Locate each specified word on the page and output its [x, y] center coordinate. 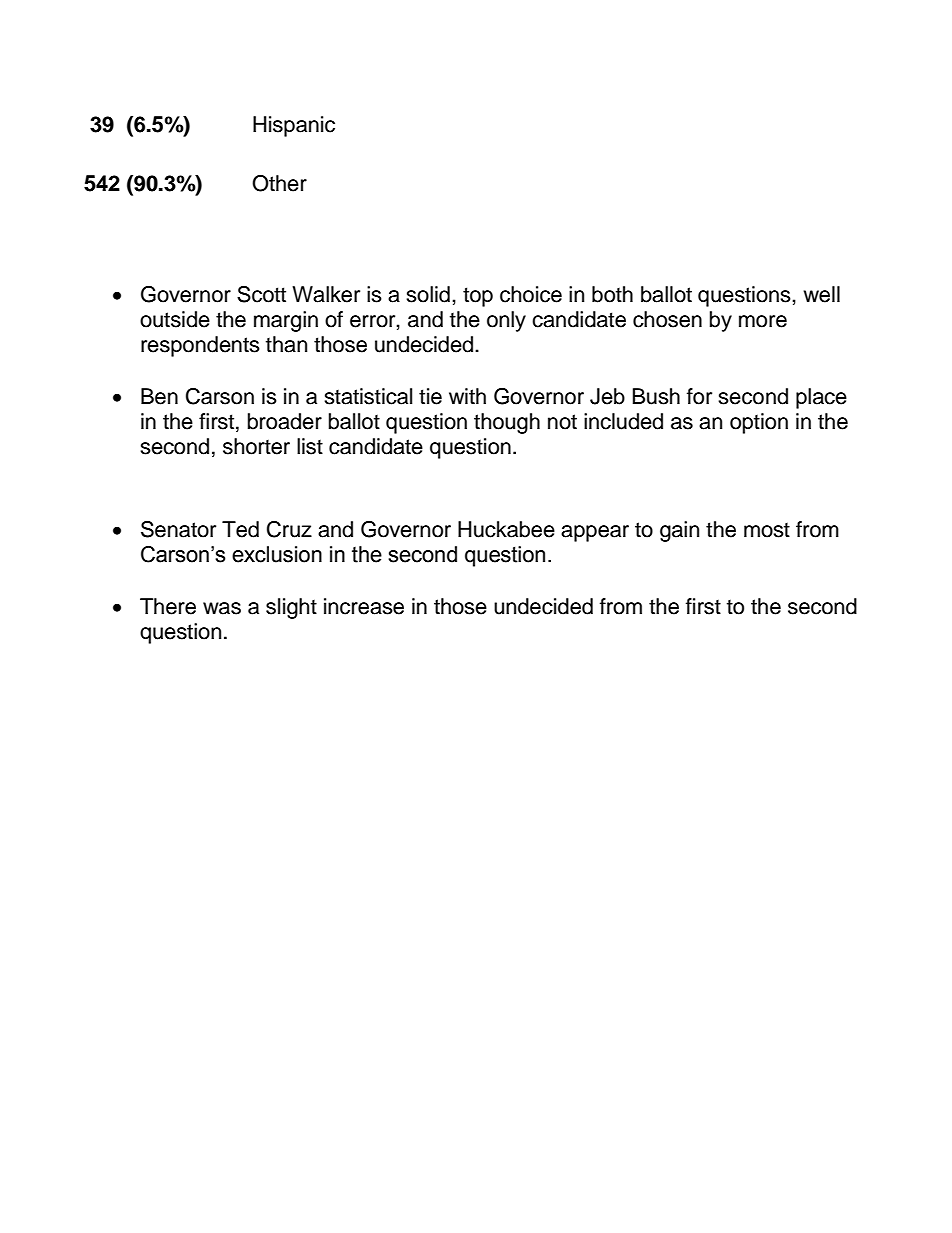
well [821, 294]
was [222, 608]
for [699, 396]
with [467, 396]
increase [364, 606]
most [767, 530]
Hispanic [294, 126]
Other [279, 183]
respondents [200, 346]
